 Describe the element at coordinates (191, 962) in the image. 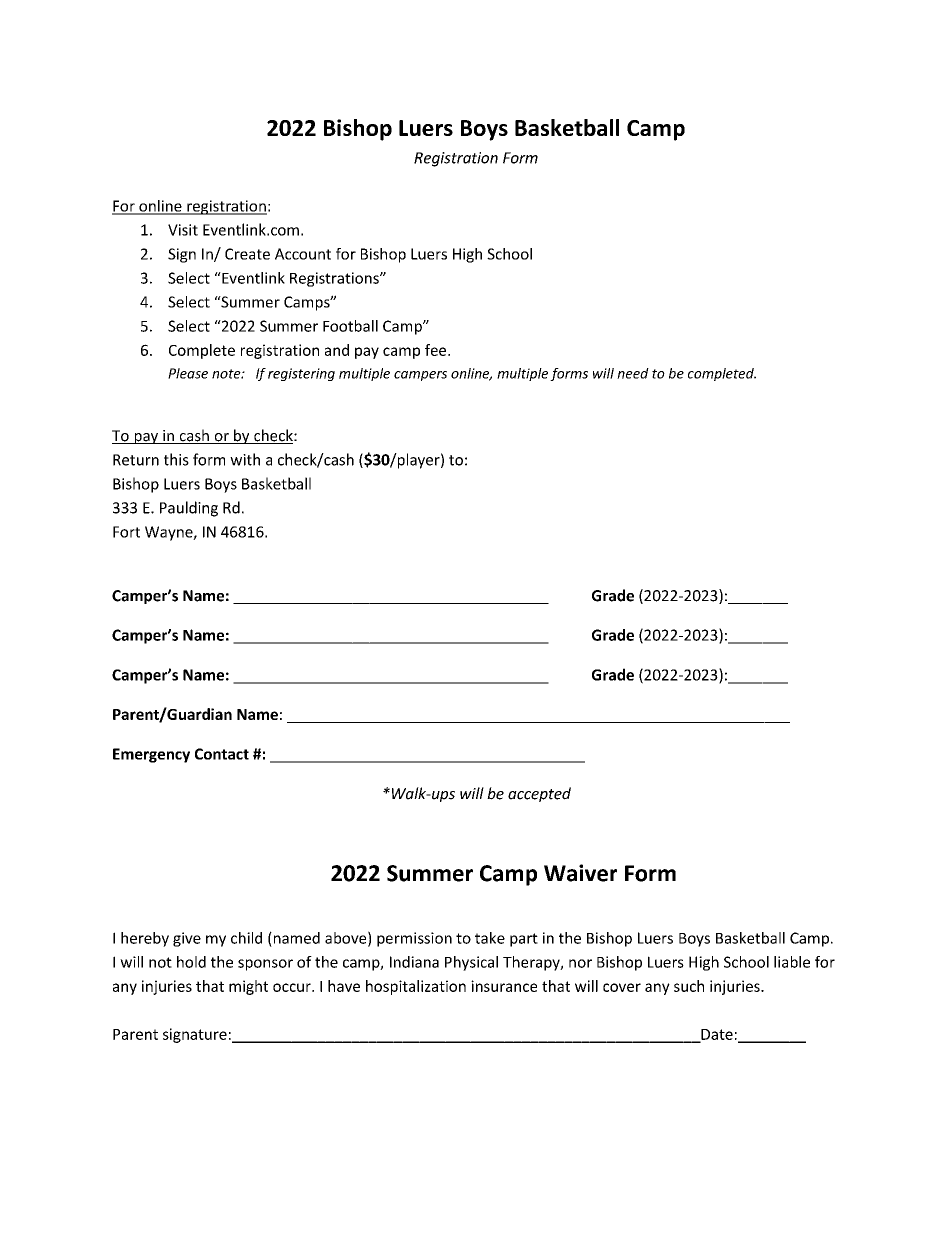

I see `hold` at that location.
